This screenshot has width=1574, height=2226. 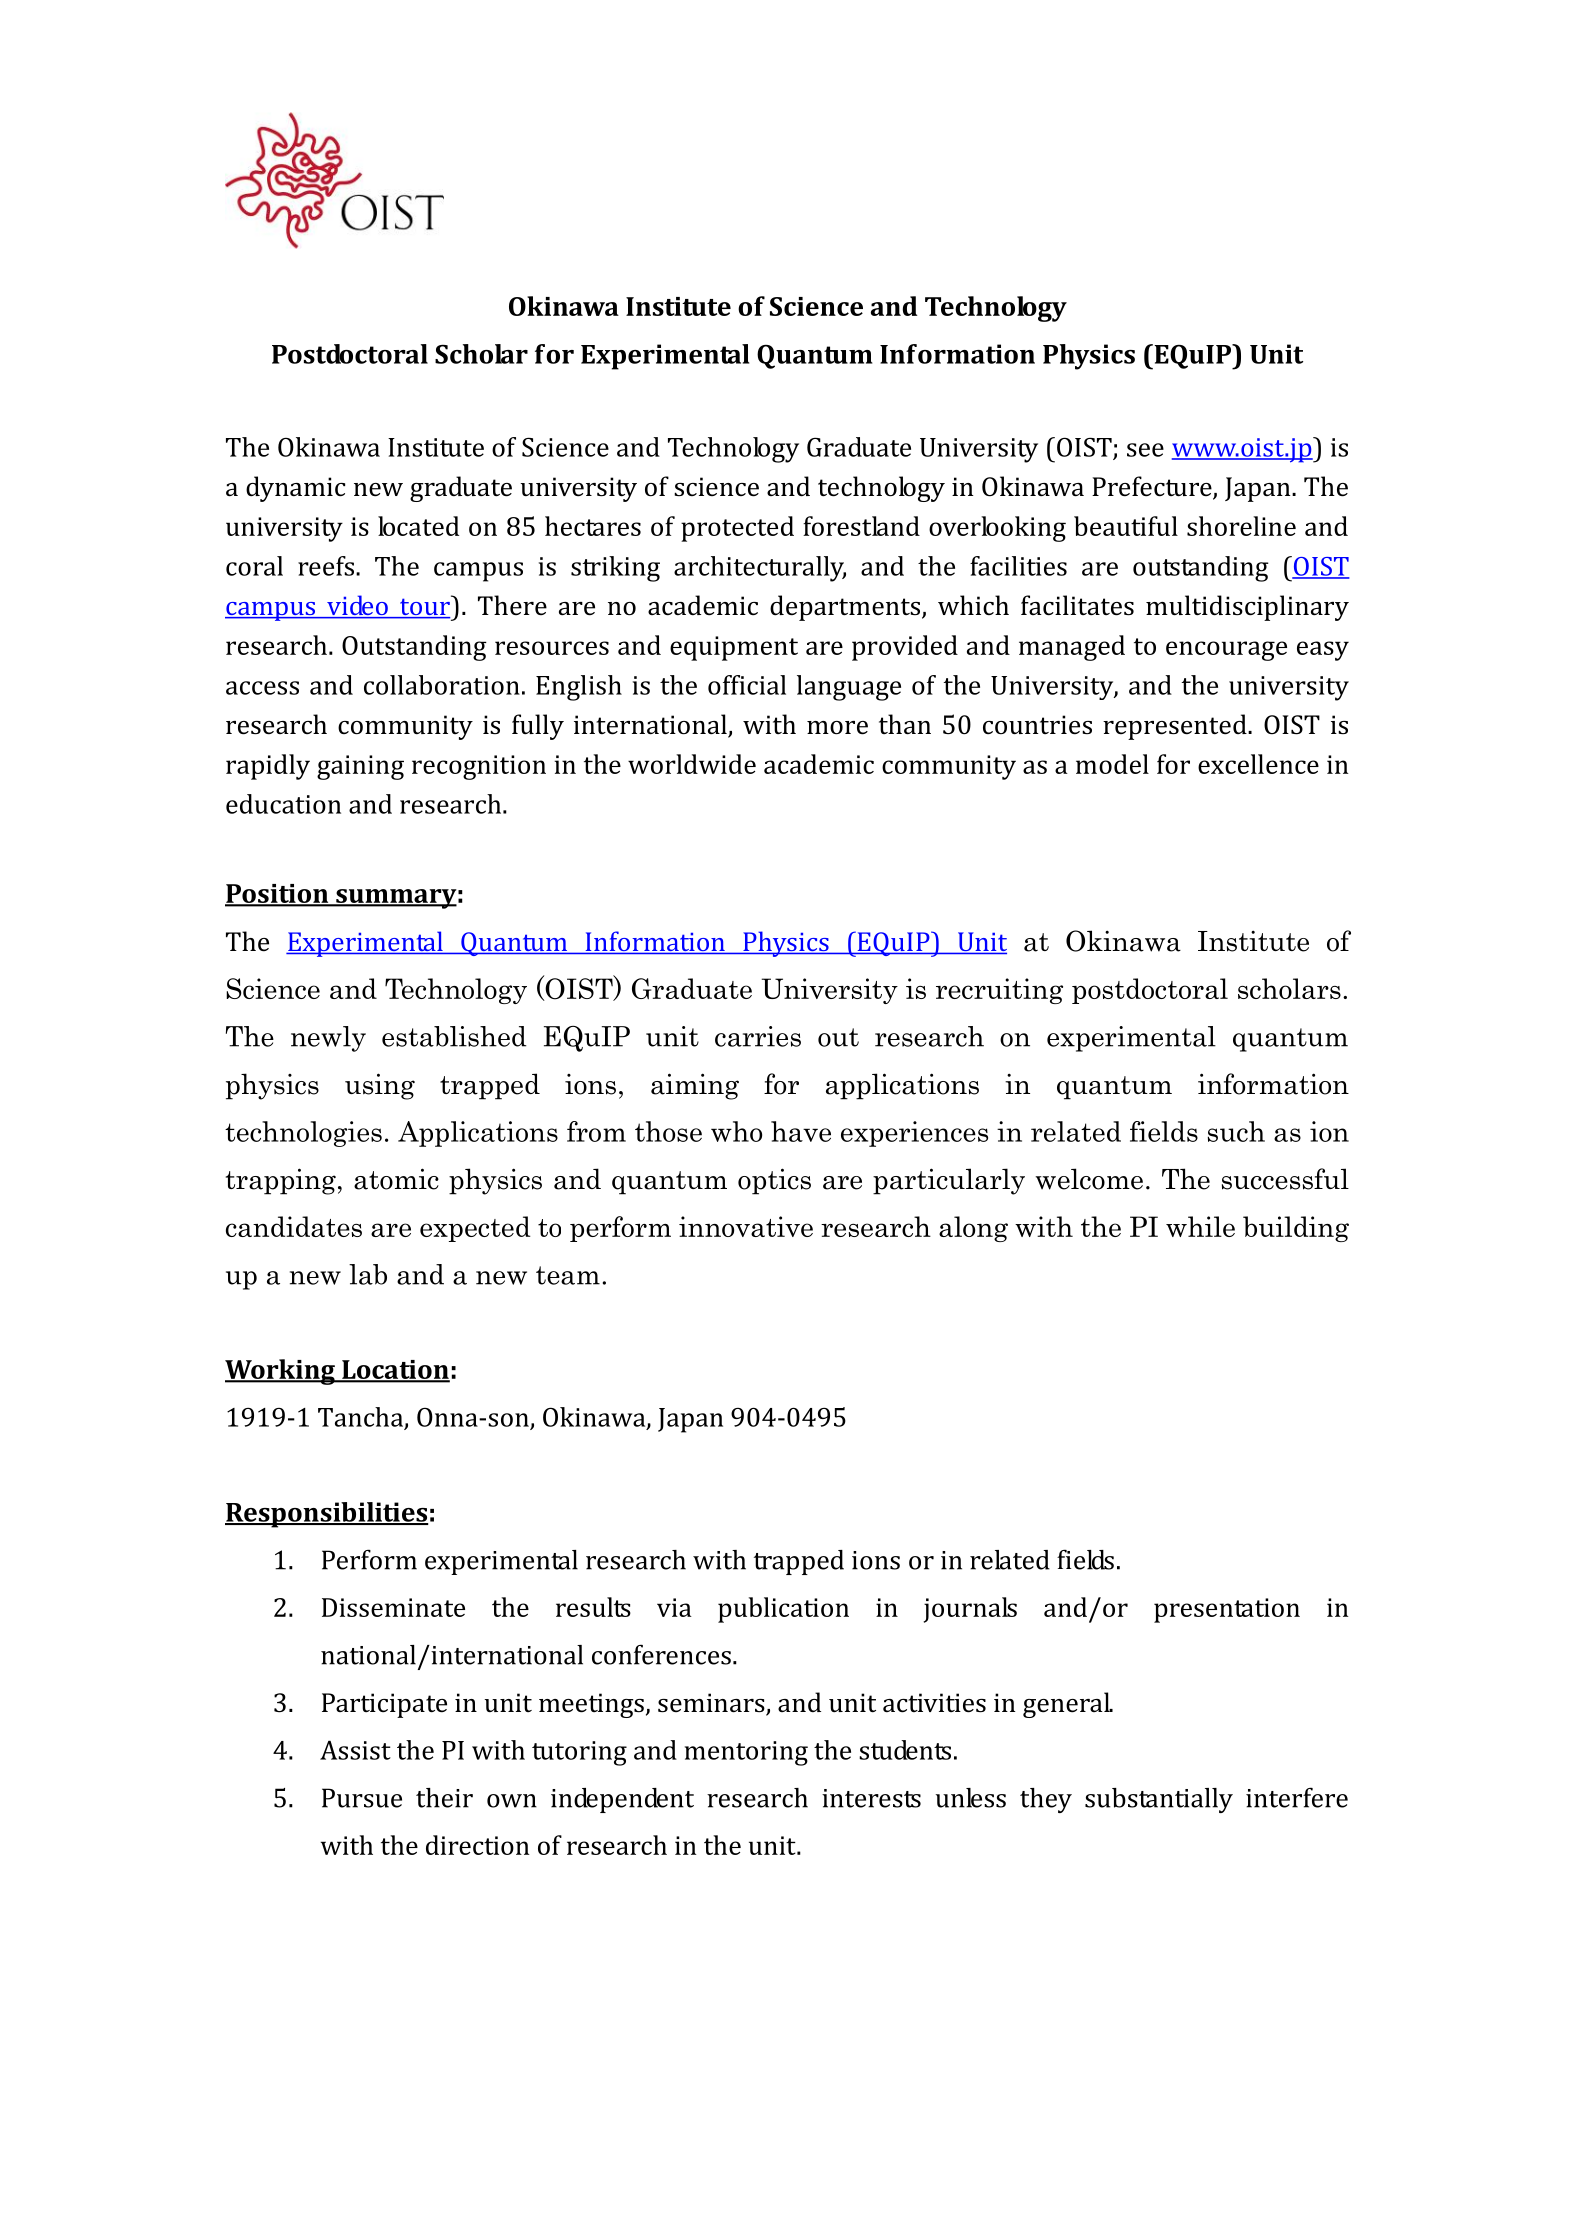 I want to click on have, so click(x=801, y=1131).
